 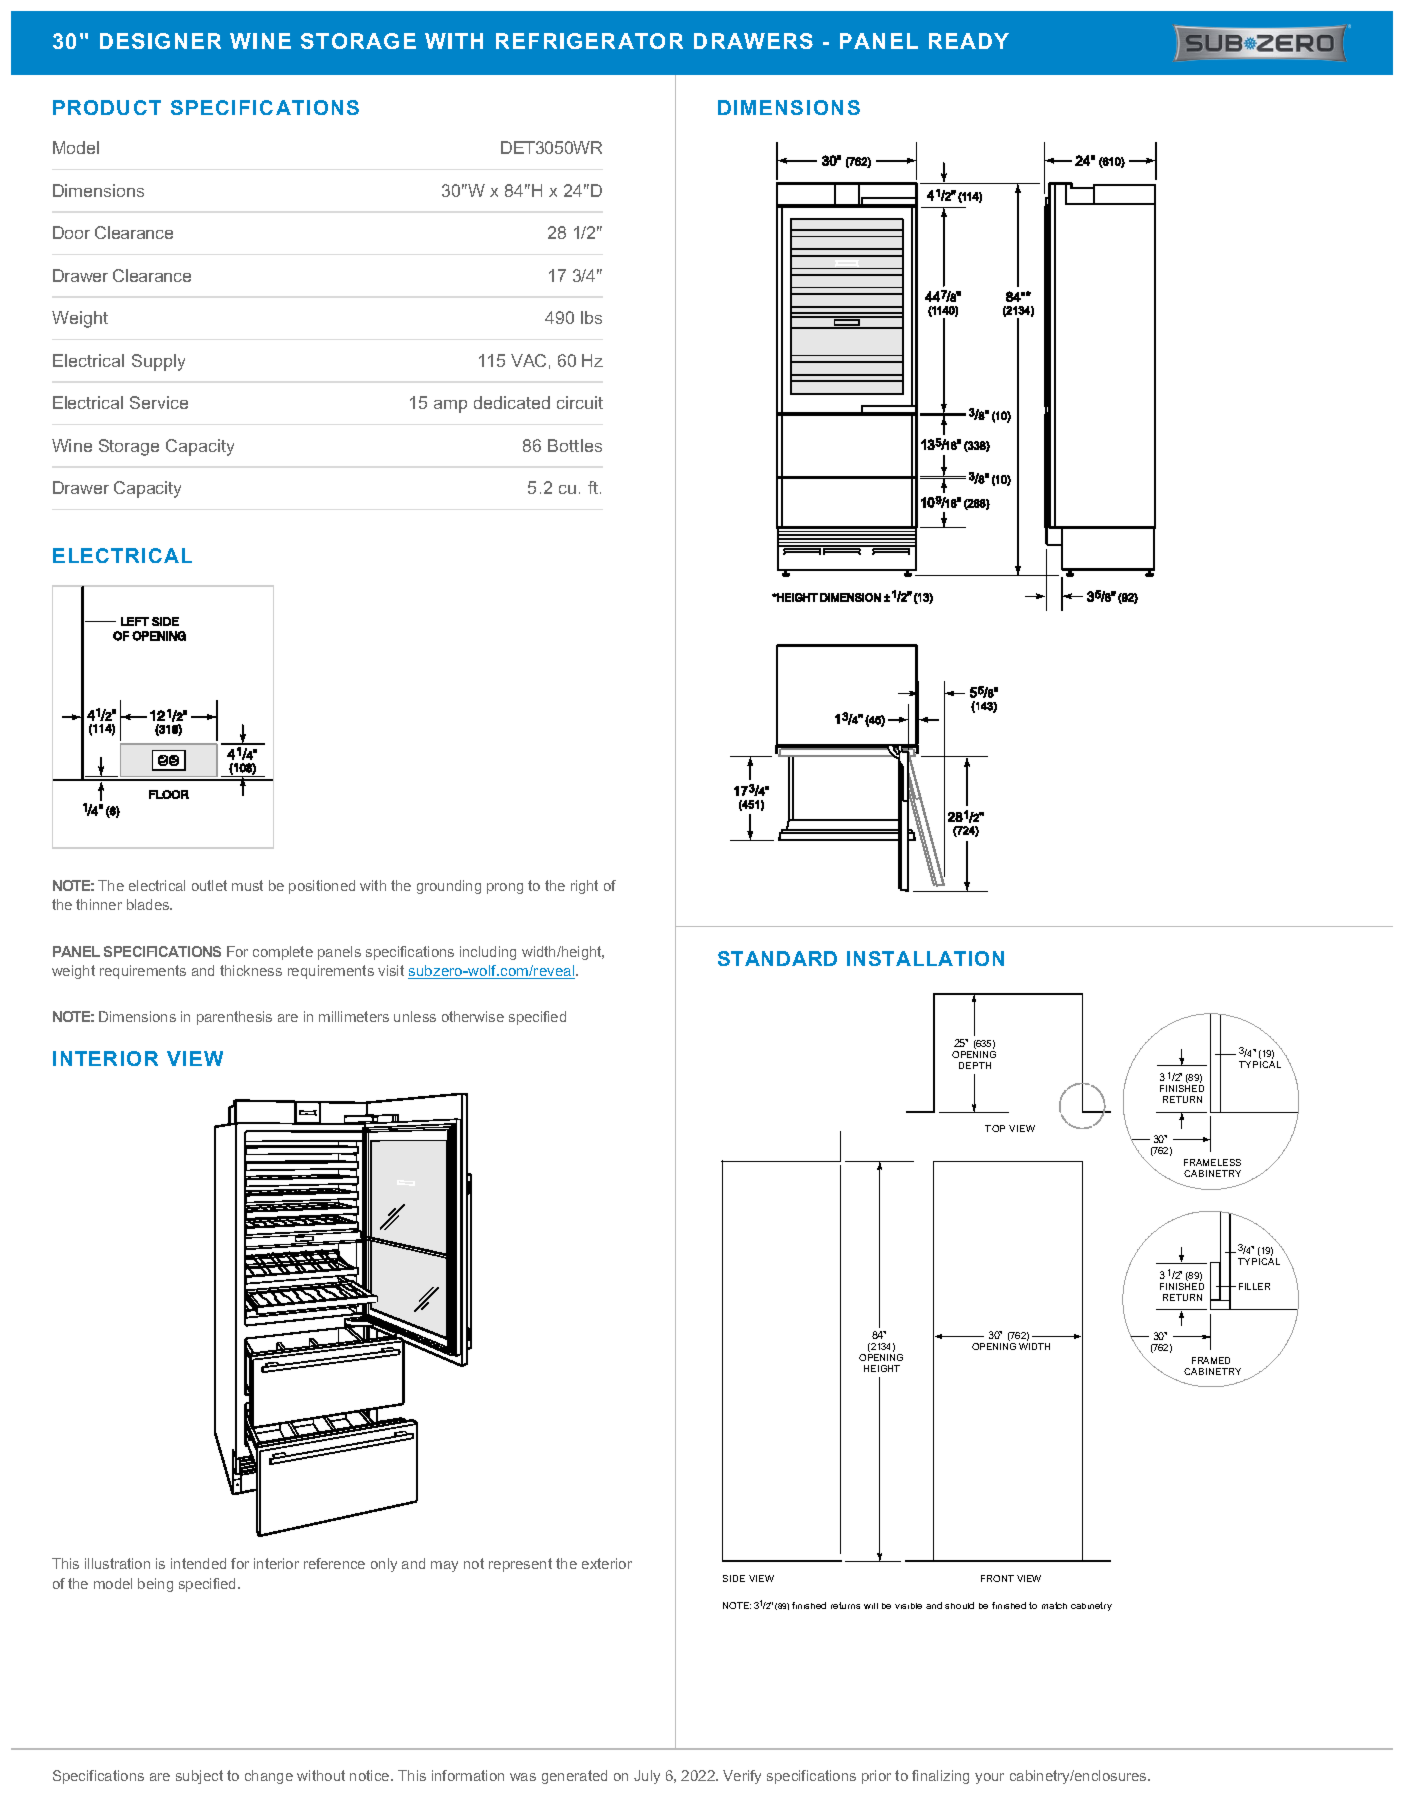 What do you see at coordinates (1212, 1162) in the screenshot?
I see `FRAMELESS` at bounding box center [1212, 1162].
